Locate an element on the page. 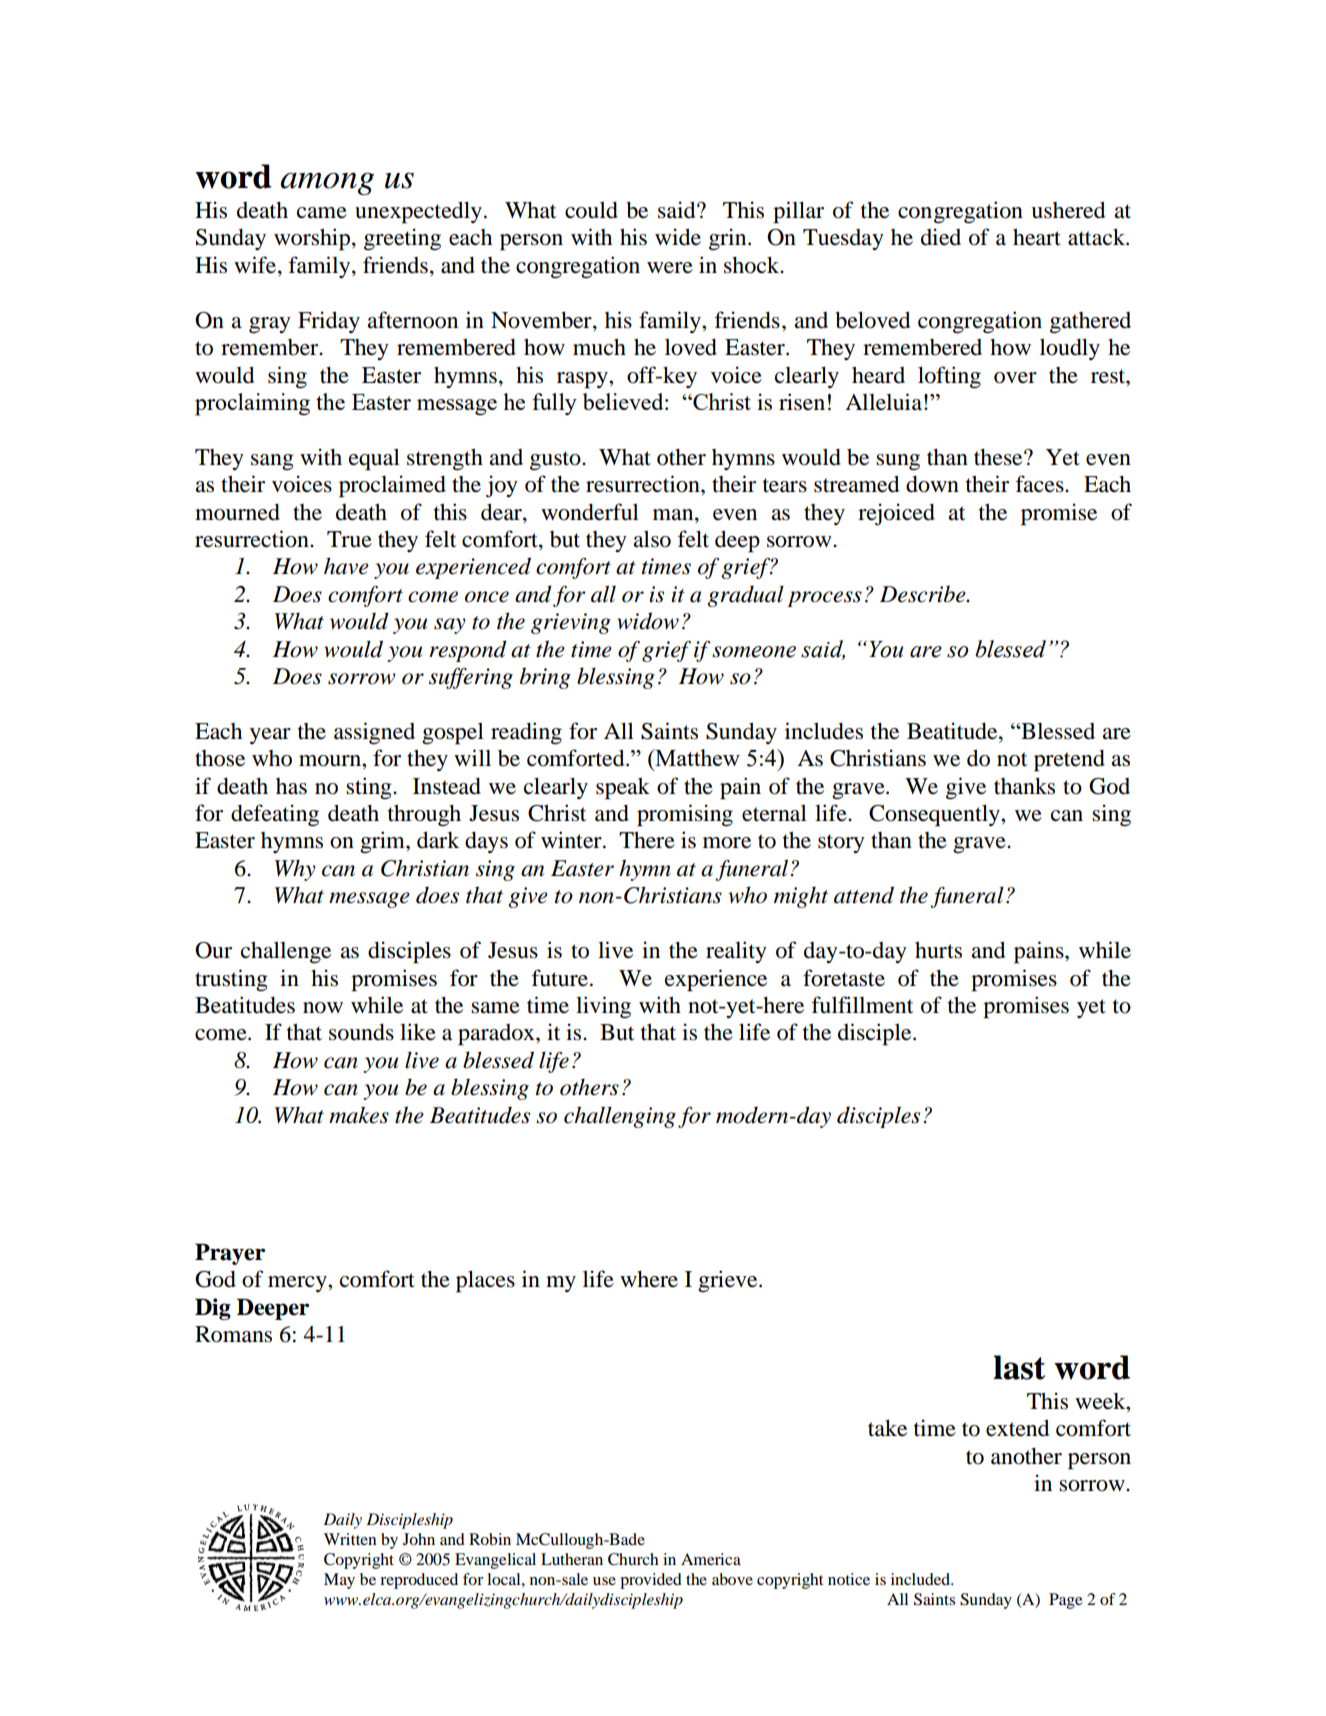 The width and height of the document is (1326, 1716). came is located at coordinates (322, 213).
